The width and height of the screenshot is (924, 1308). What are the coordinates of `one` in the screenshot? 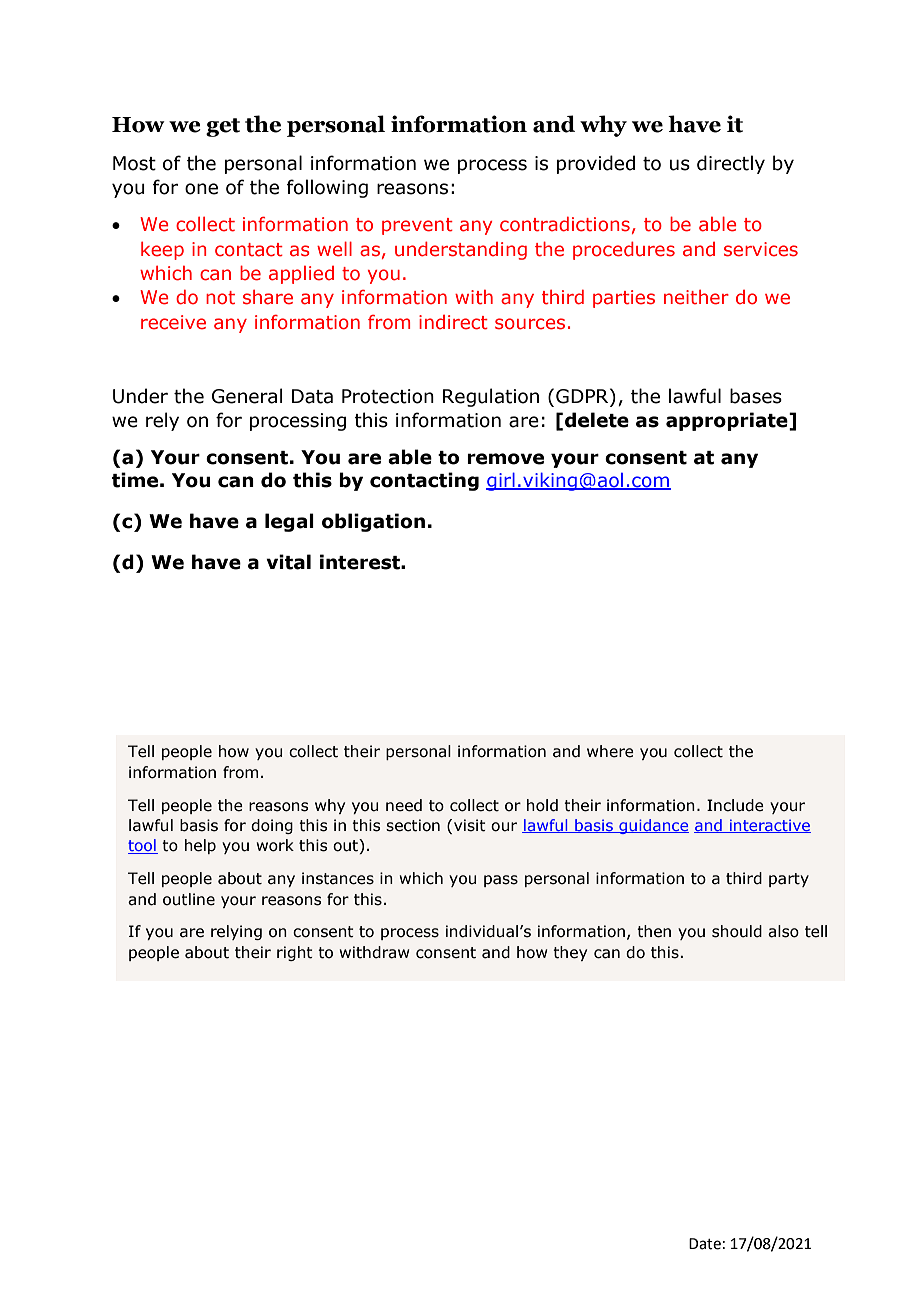 It's located at (201, 189).
